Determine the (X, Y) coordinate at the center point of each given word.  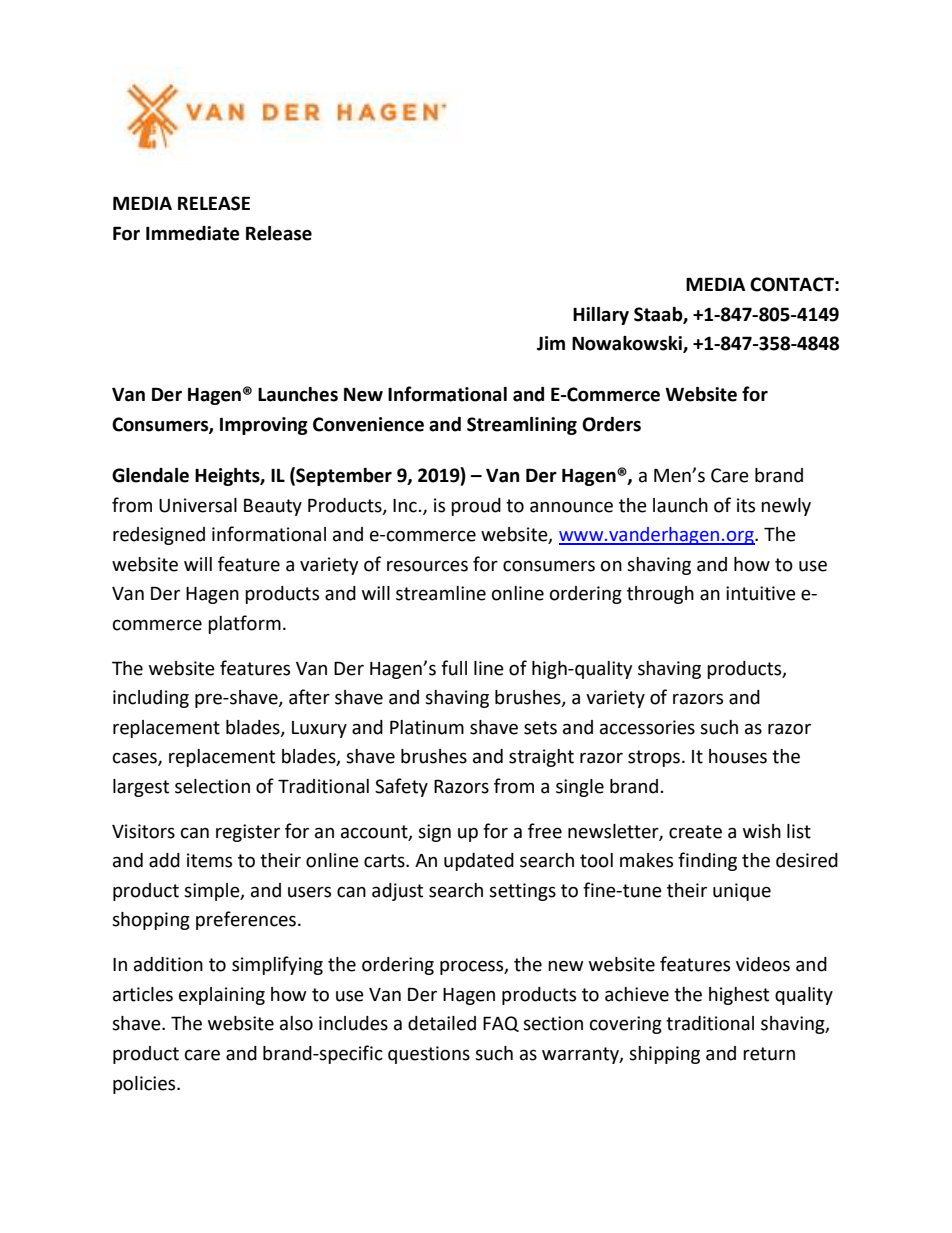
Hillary (601, 316)
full (454, 668)
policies (145, 1085)
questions (429, 1055)
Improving (264, 426)
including (151, 699)
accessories (647, 727)
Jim (551, 343)
